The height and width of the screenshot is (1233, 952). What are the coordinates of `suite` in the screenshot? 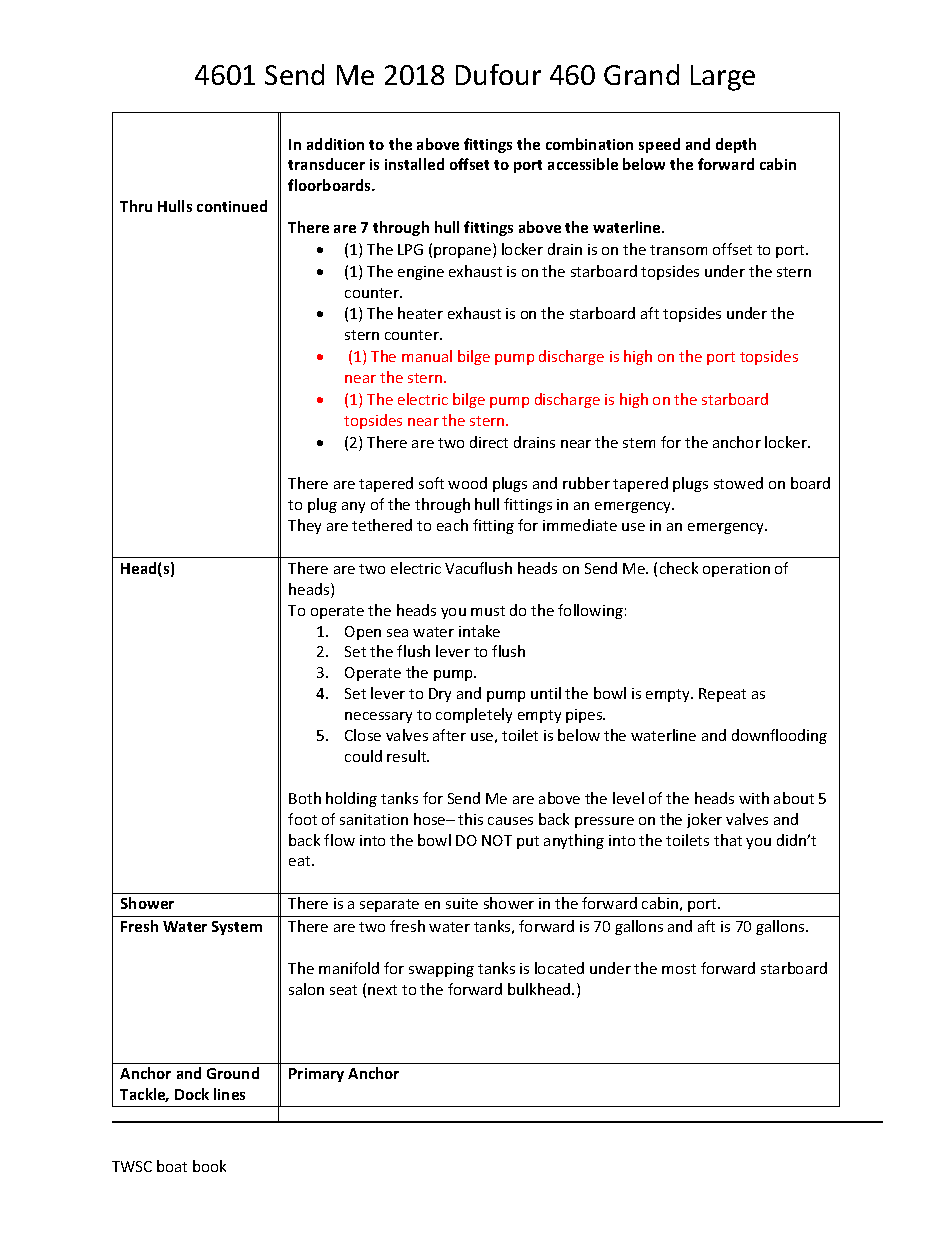 It's located at (462, 903).
